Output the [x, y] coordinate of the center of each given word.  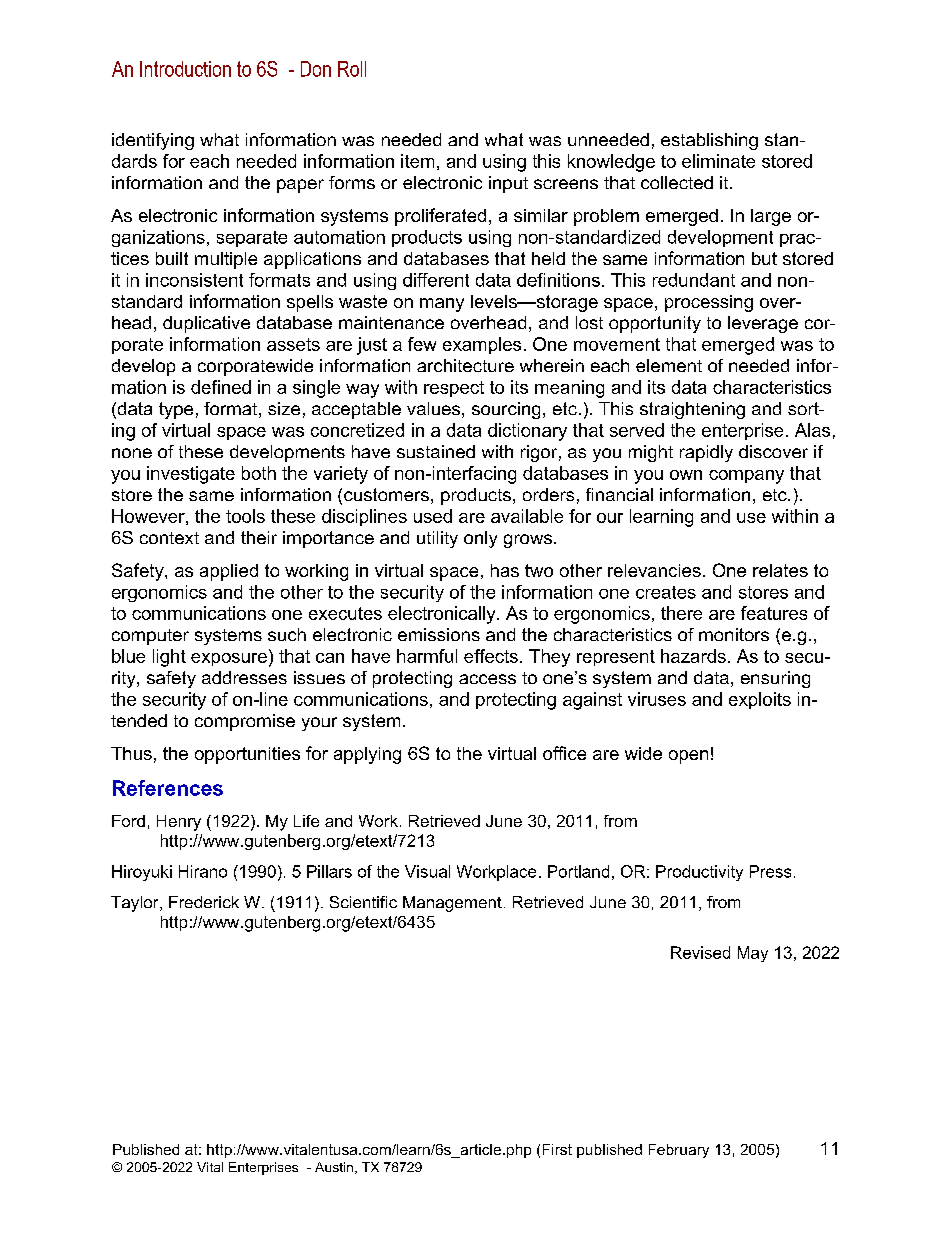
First [557, 1149]
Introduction [185, 69]
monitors [734, 634]
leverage [763, 324]
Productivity [699, 873]
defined [221, 387]
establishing [709, 141]
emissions [439, 634]
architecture [465, 365]
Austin [334, 1167]
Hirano [203, 871]
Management [452, 904]
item [417, 161]
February [679, 1151]
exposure [229, 659]
